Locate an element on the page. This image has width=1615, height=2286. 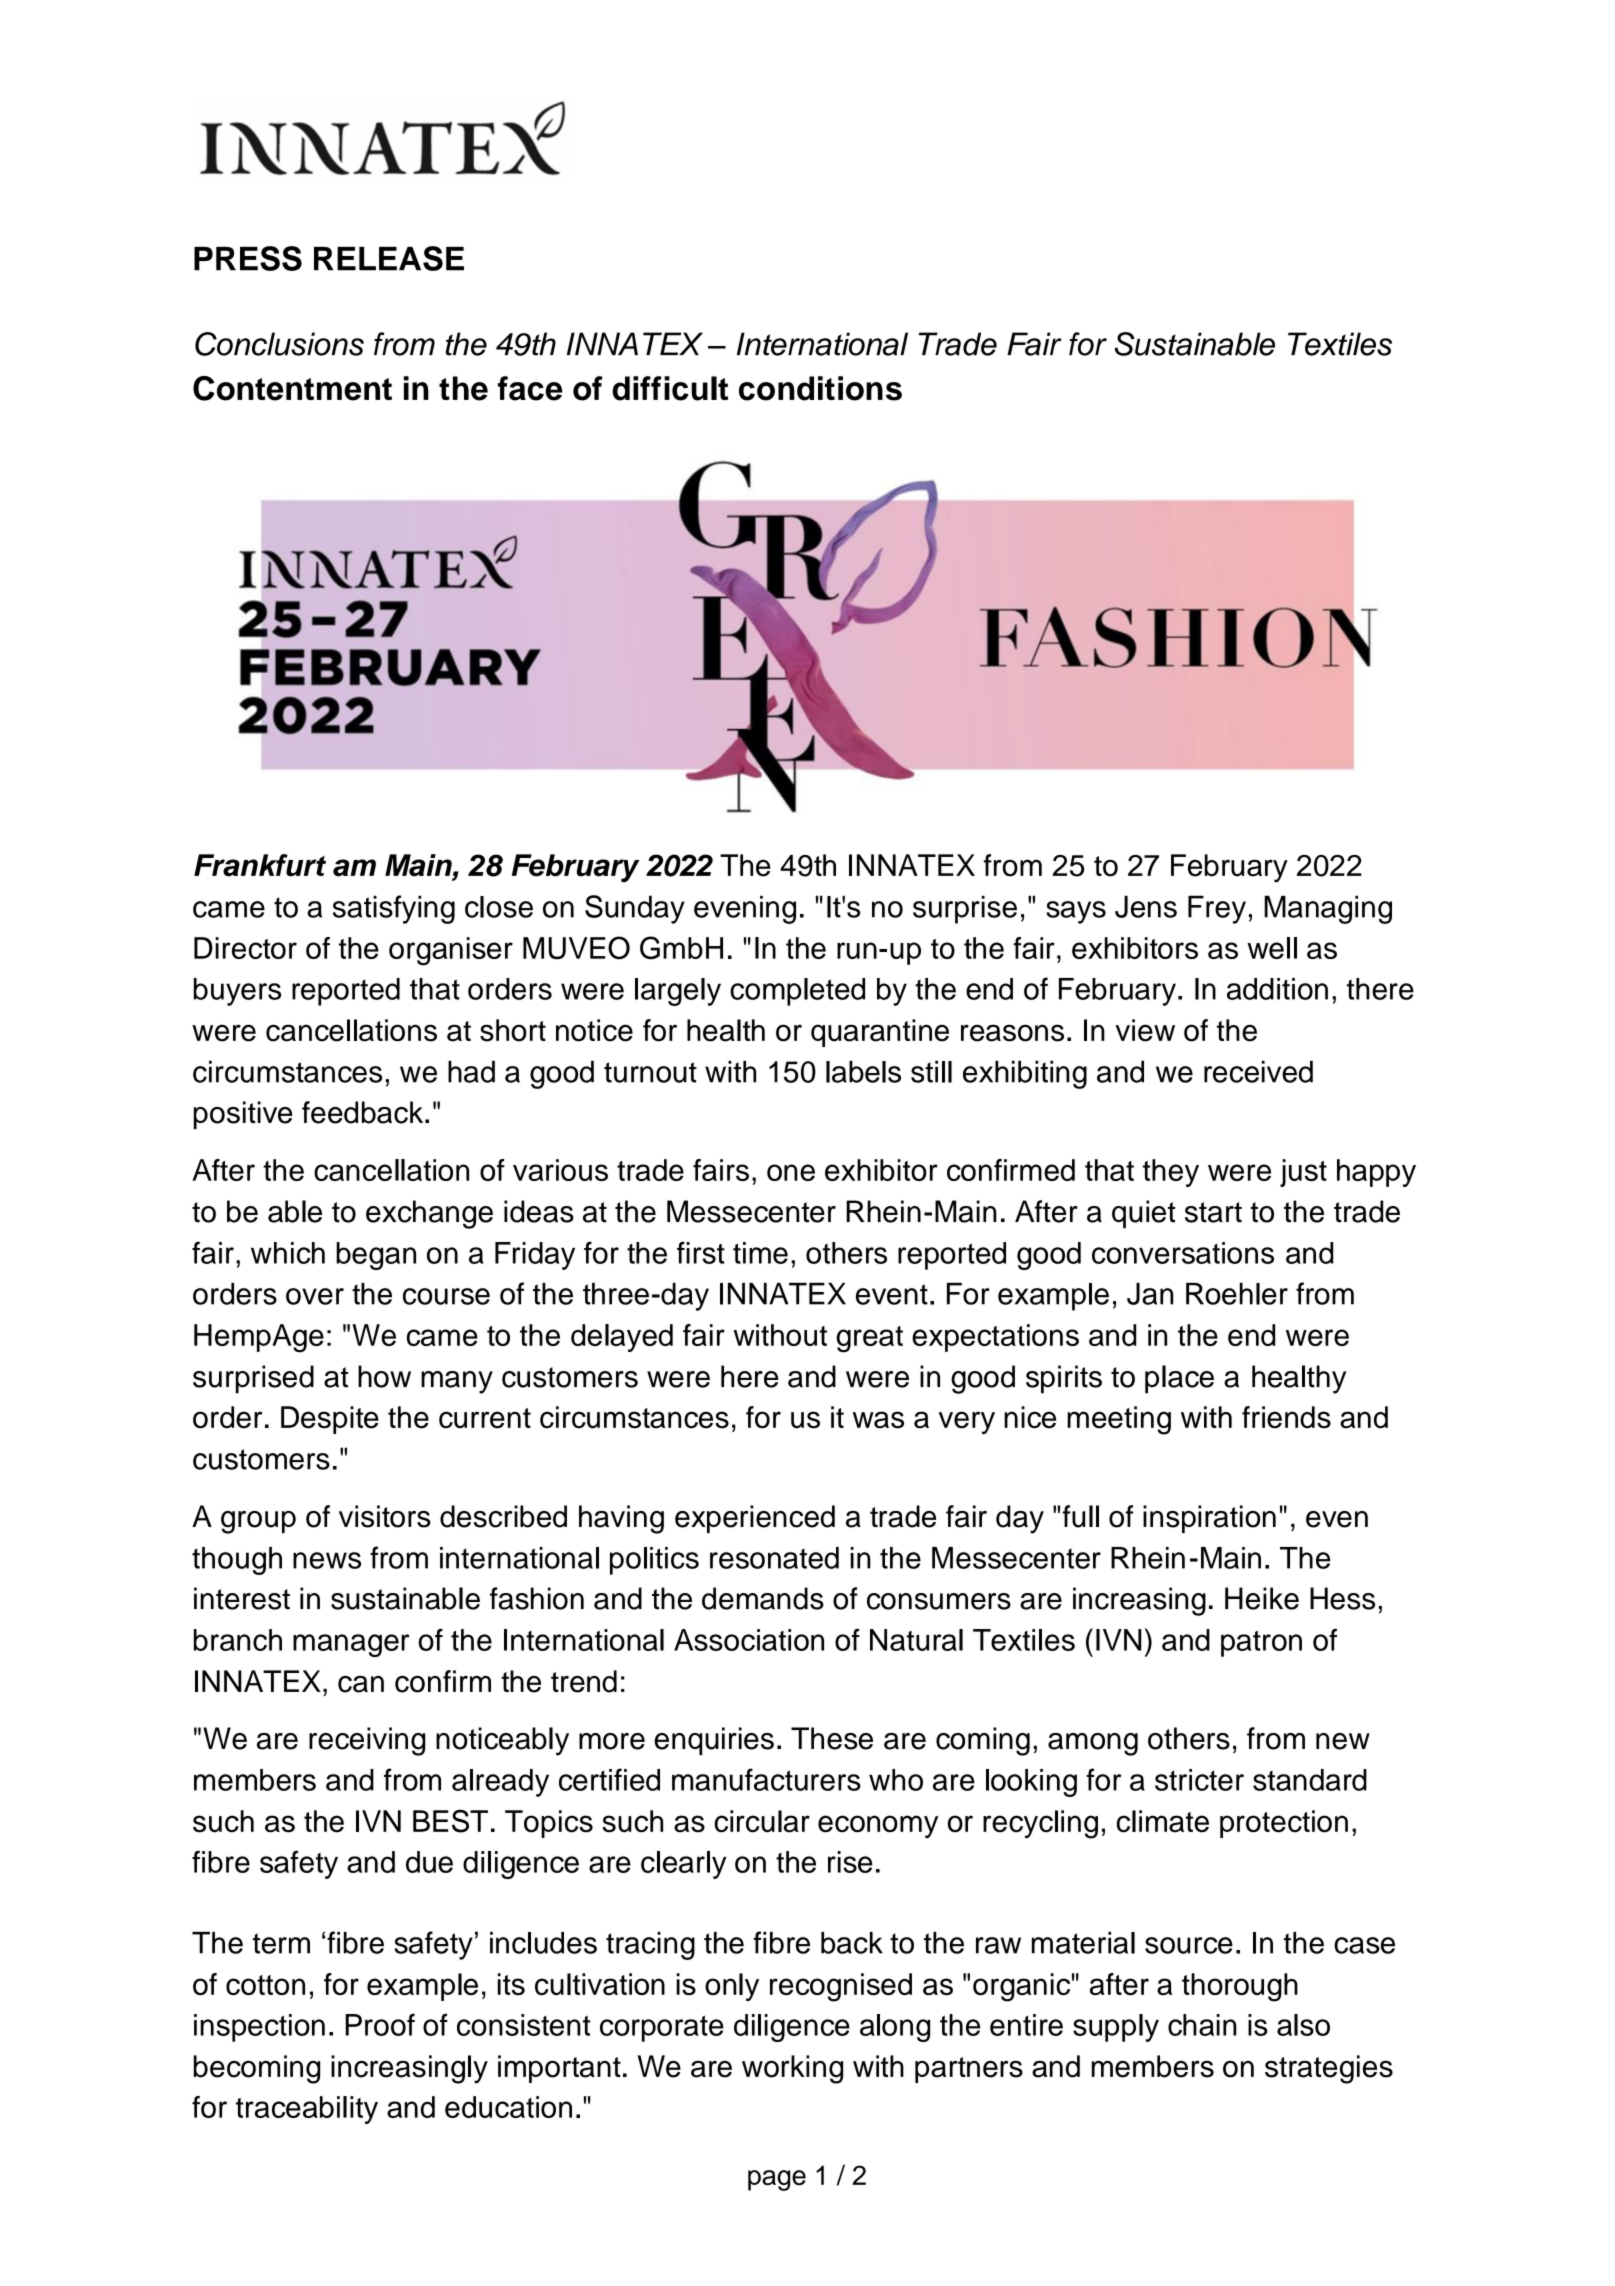
Frey is located at coordinates (1217, 909).
